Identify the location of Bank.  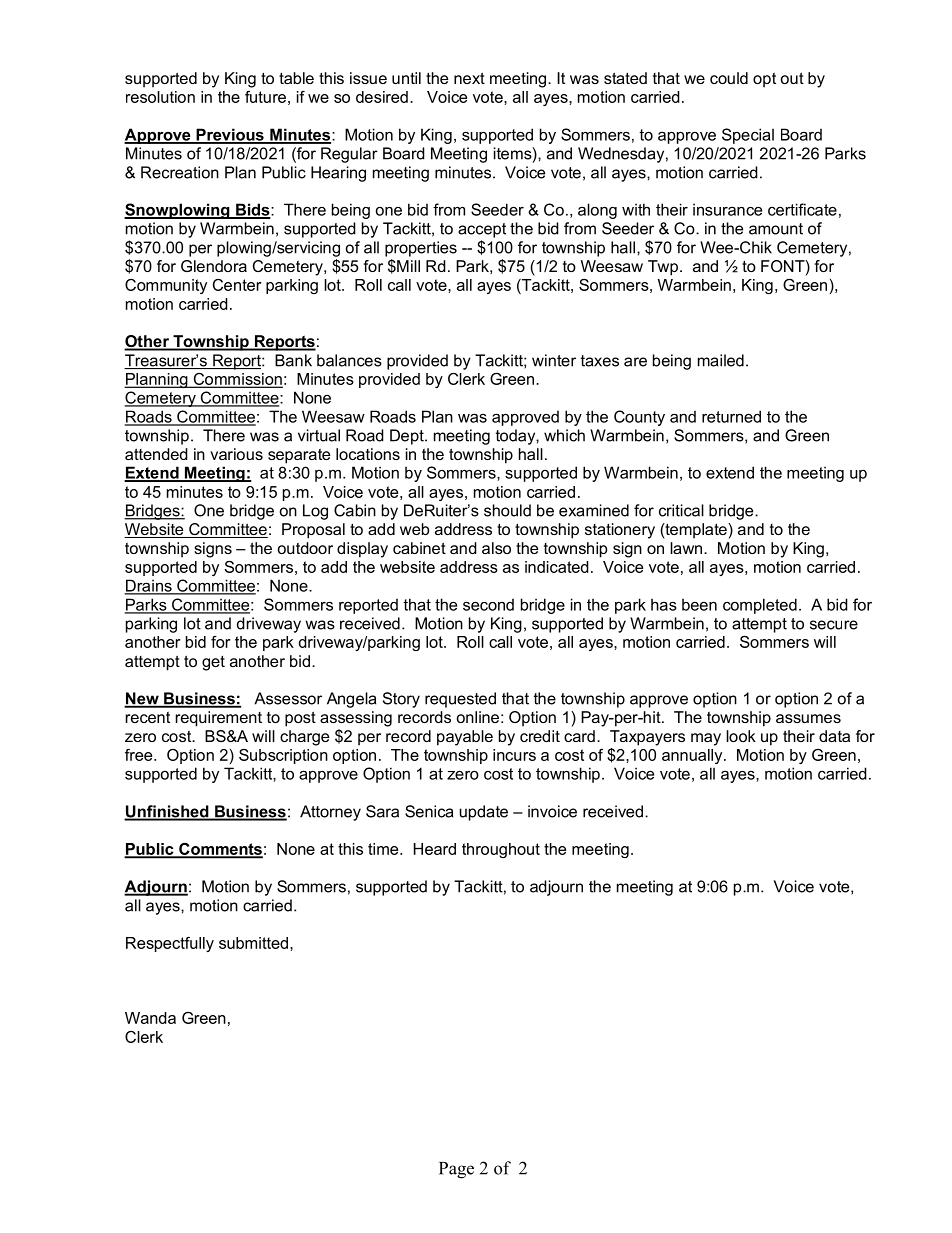
(293, 360).
